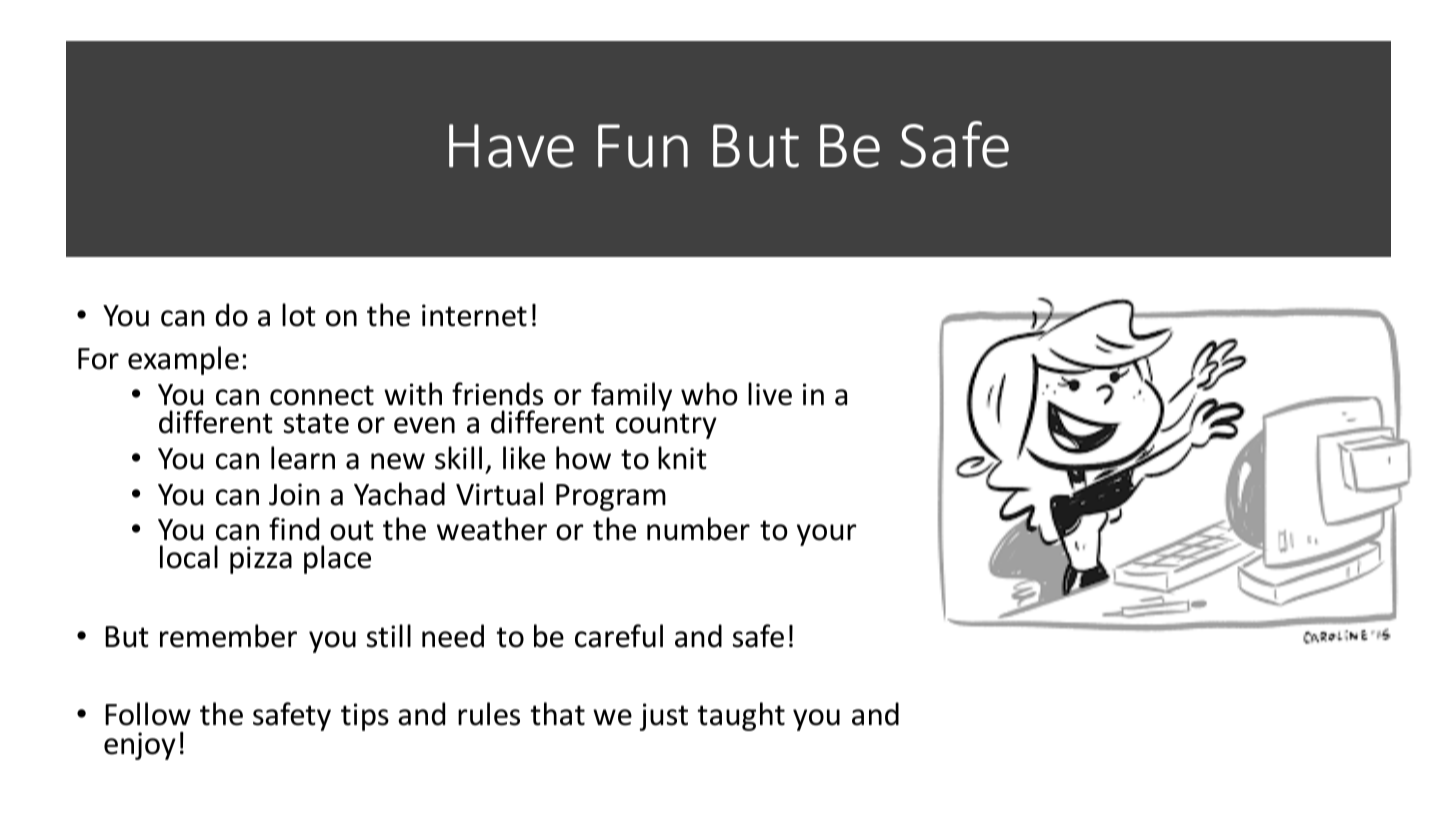  I want to click on Join, so click(294, 494).
